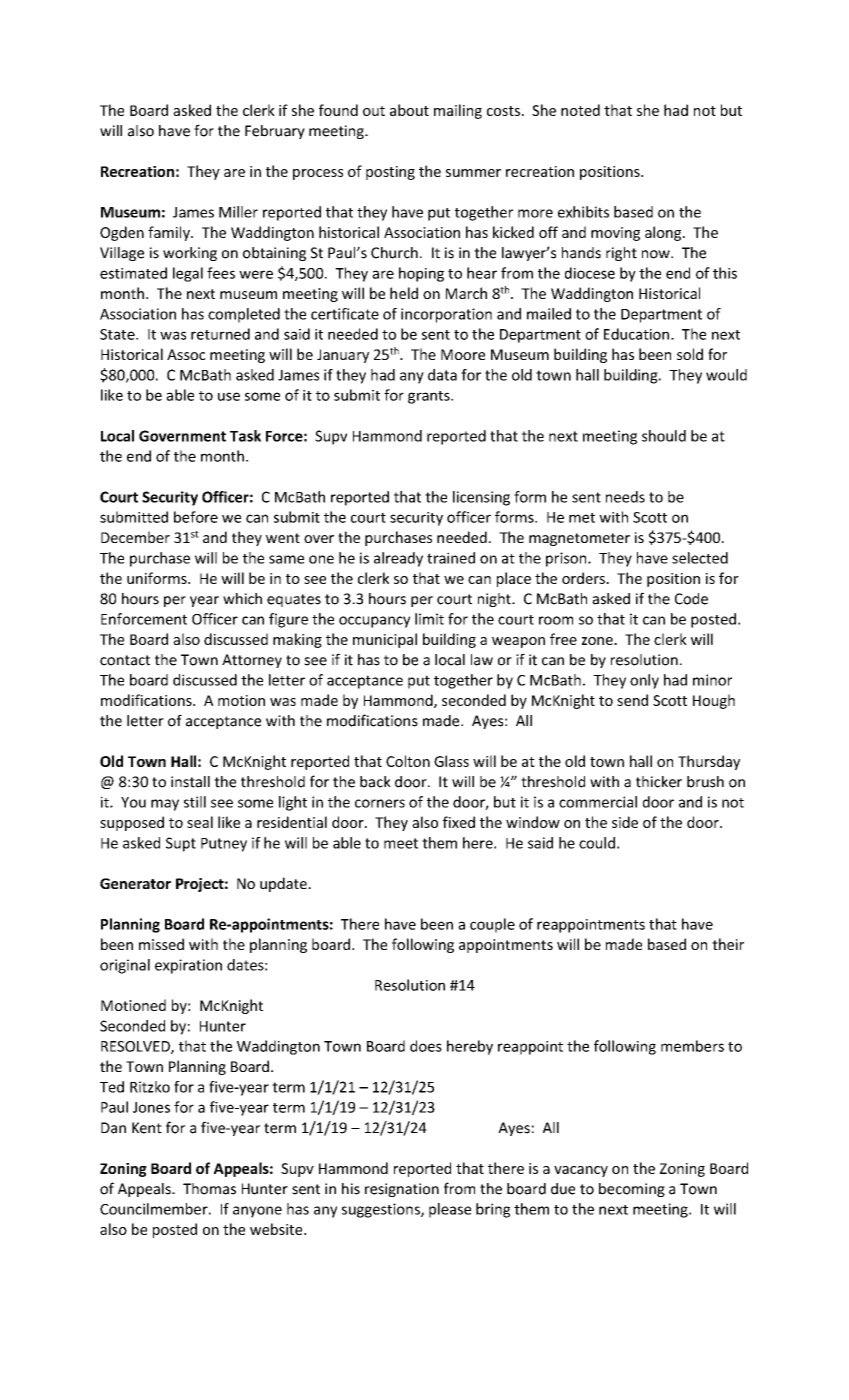 Image resolution: width=849 pixels, height=1400 pixels. Describe the element at coordinates (385, 640) in the page. I see `municipal` at that location.
